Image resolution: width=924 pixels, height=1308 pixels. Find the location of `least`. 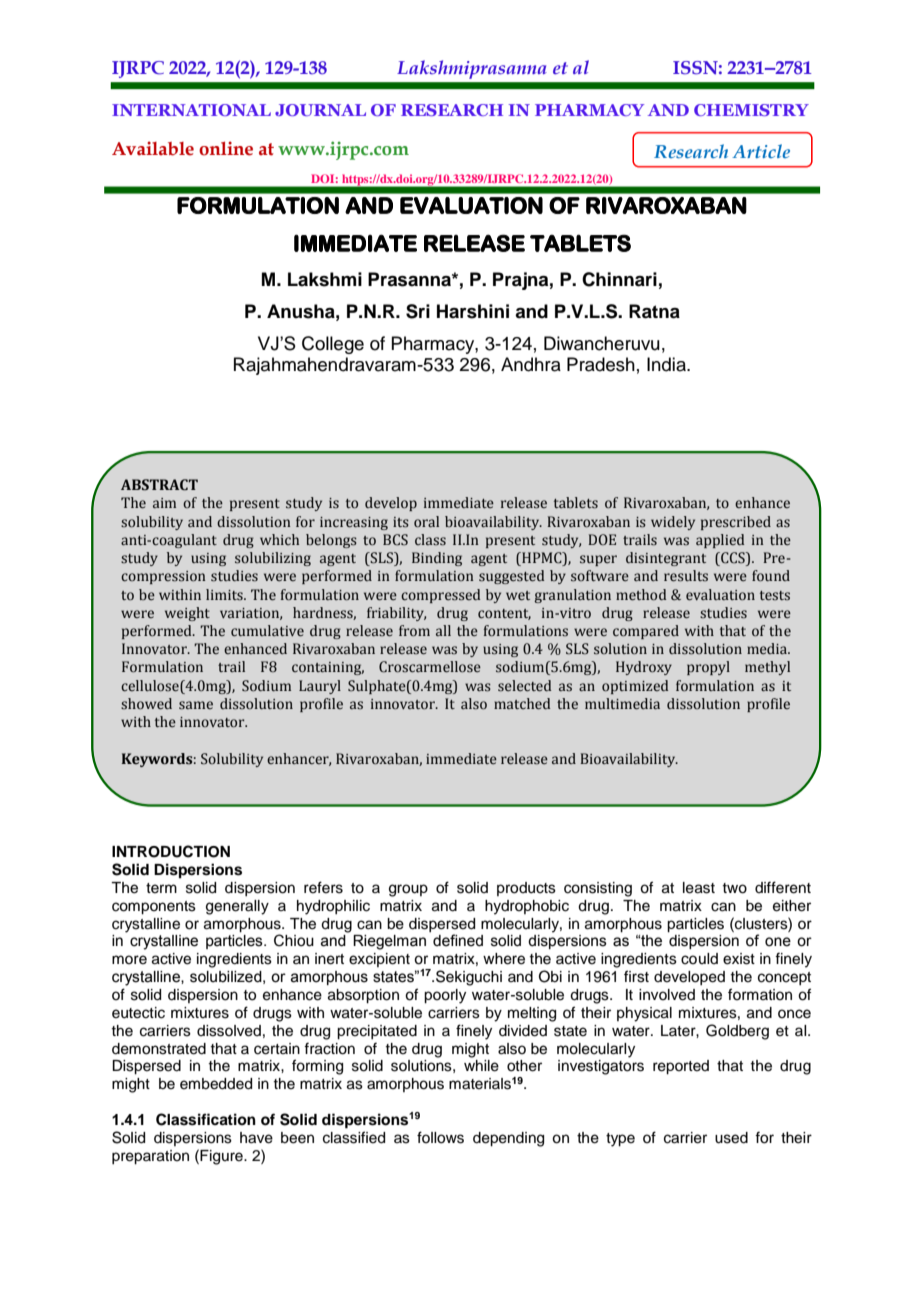

least is located at coordinates (699, 888).
